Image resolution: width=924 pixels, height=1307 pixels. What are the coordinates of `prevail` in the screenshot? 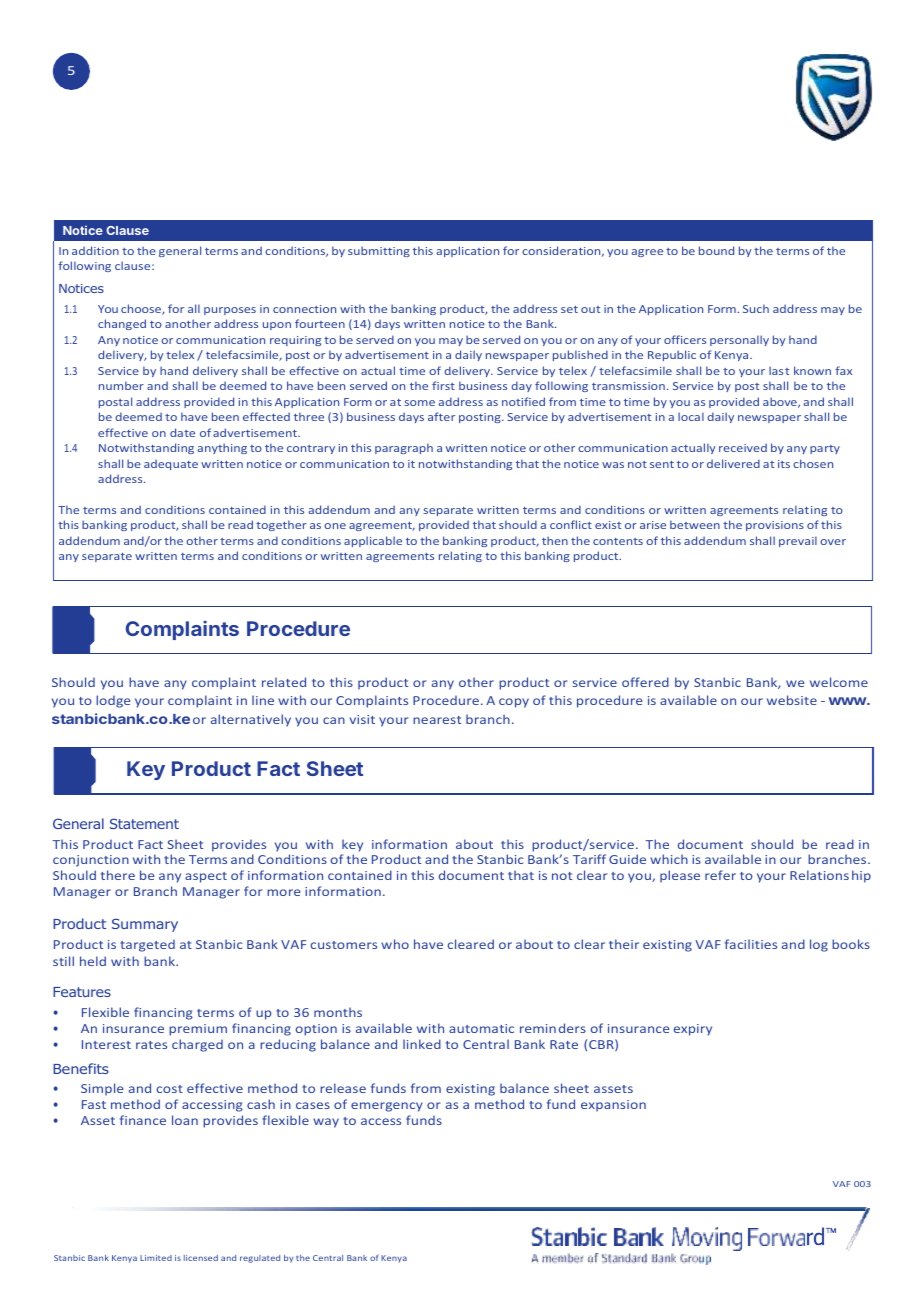 It's located at (798, 541).
